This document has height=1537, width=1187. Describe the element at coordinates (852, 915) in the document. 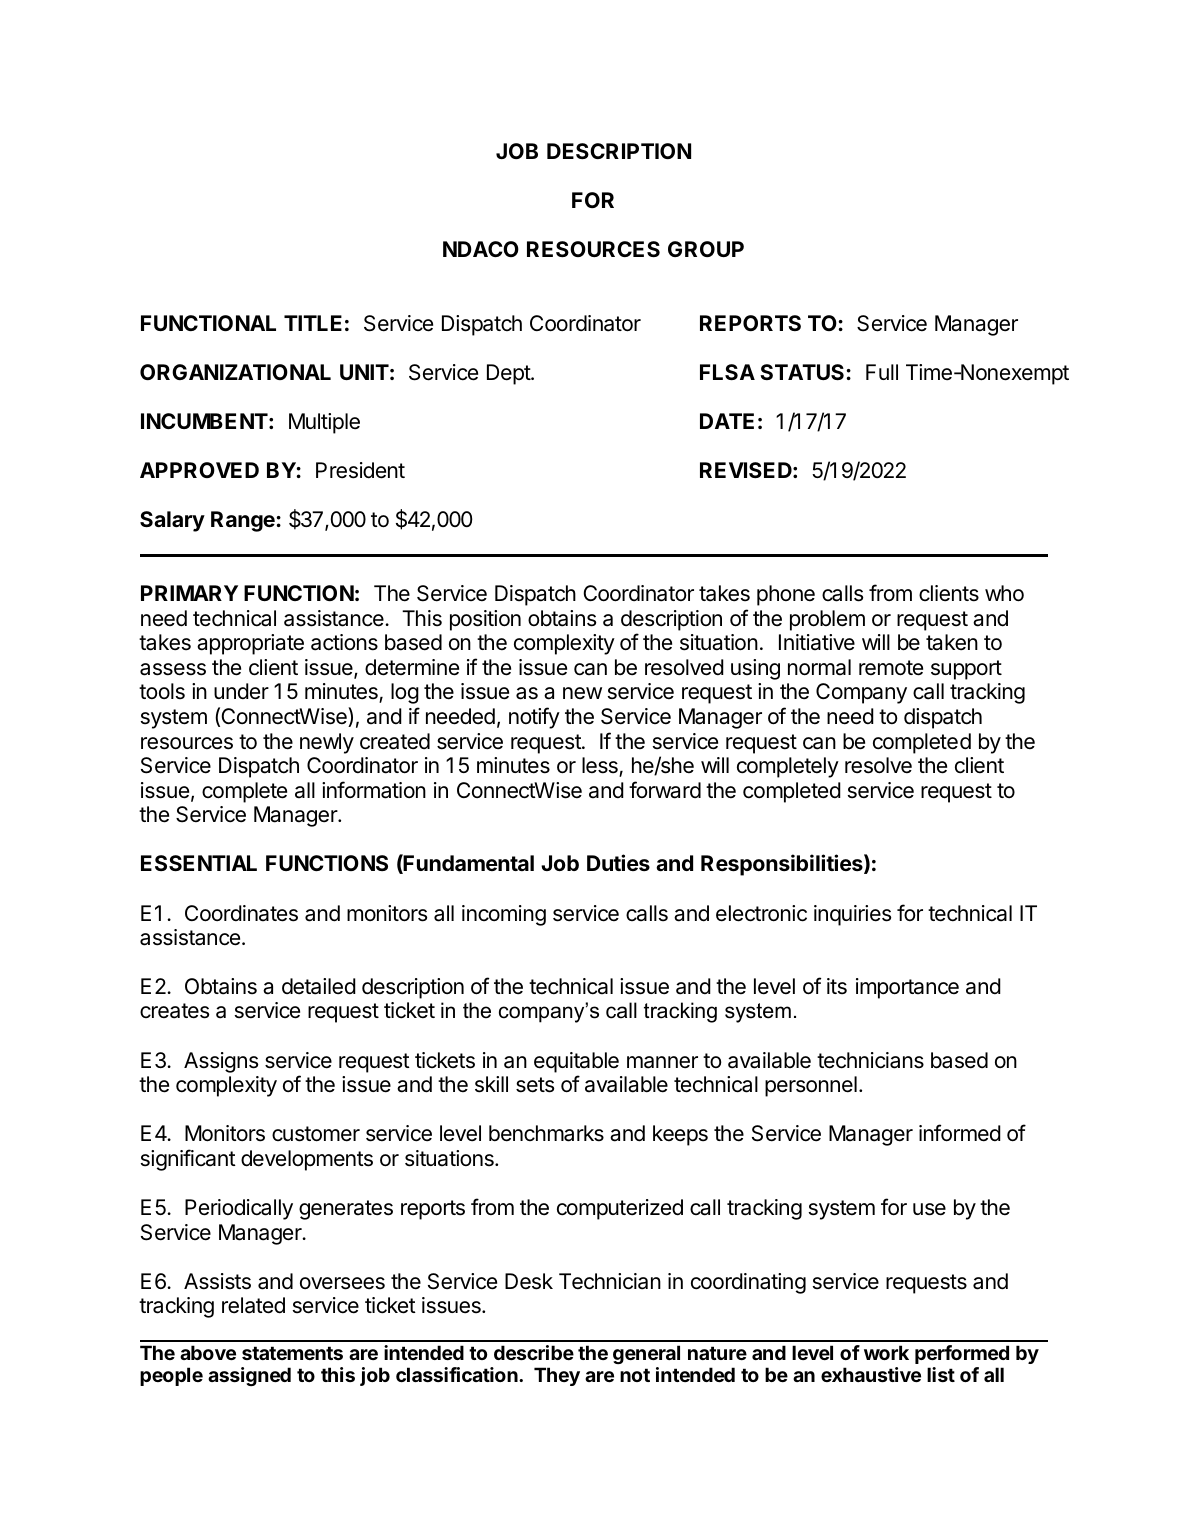

I see `inquiries` at that location.
